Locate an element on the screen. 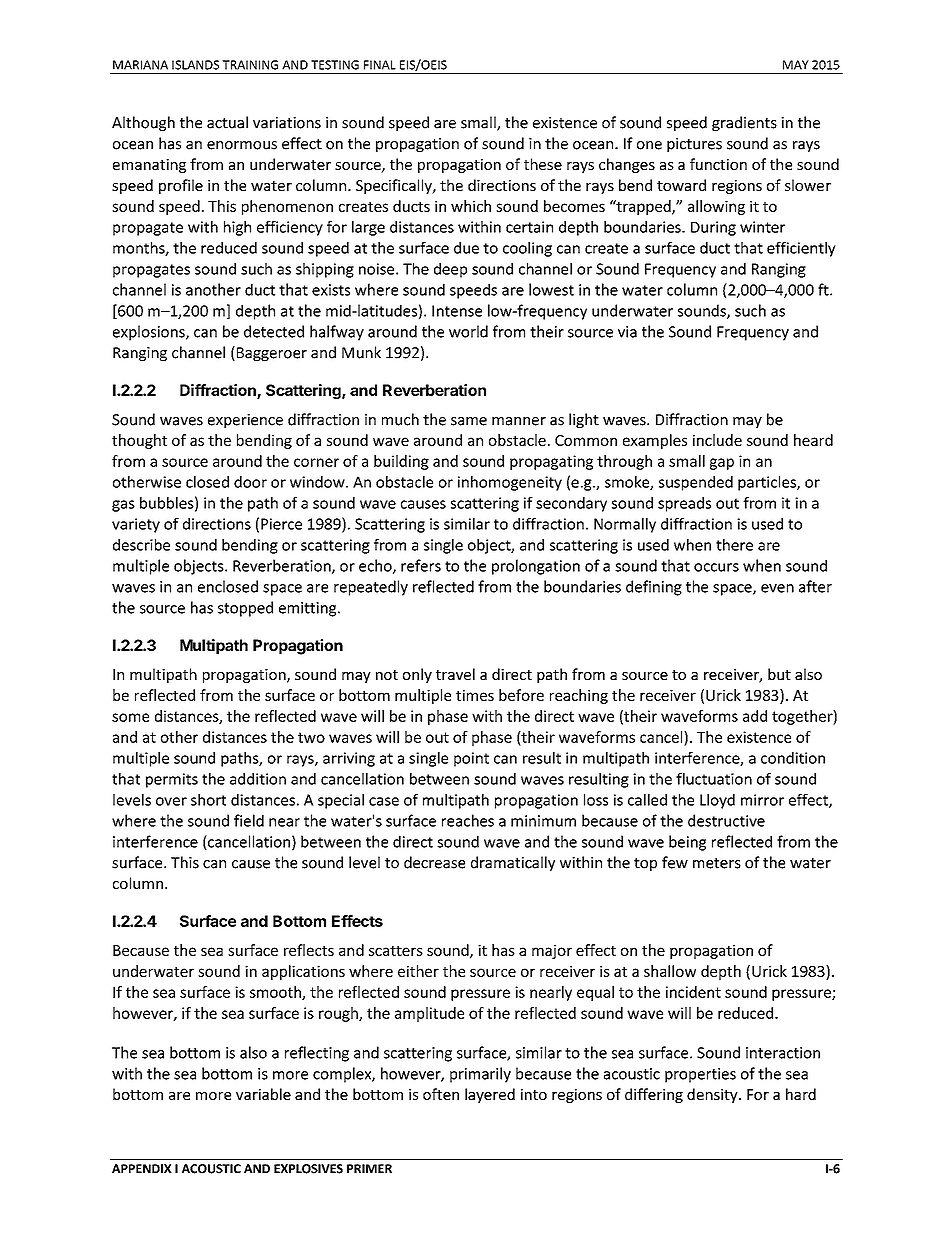 The image size is (952, 1233). times is located at coordinates (475, 695).
